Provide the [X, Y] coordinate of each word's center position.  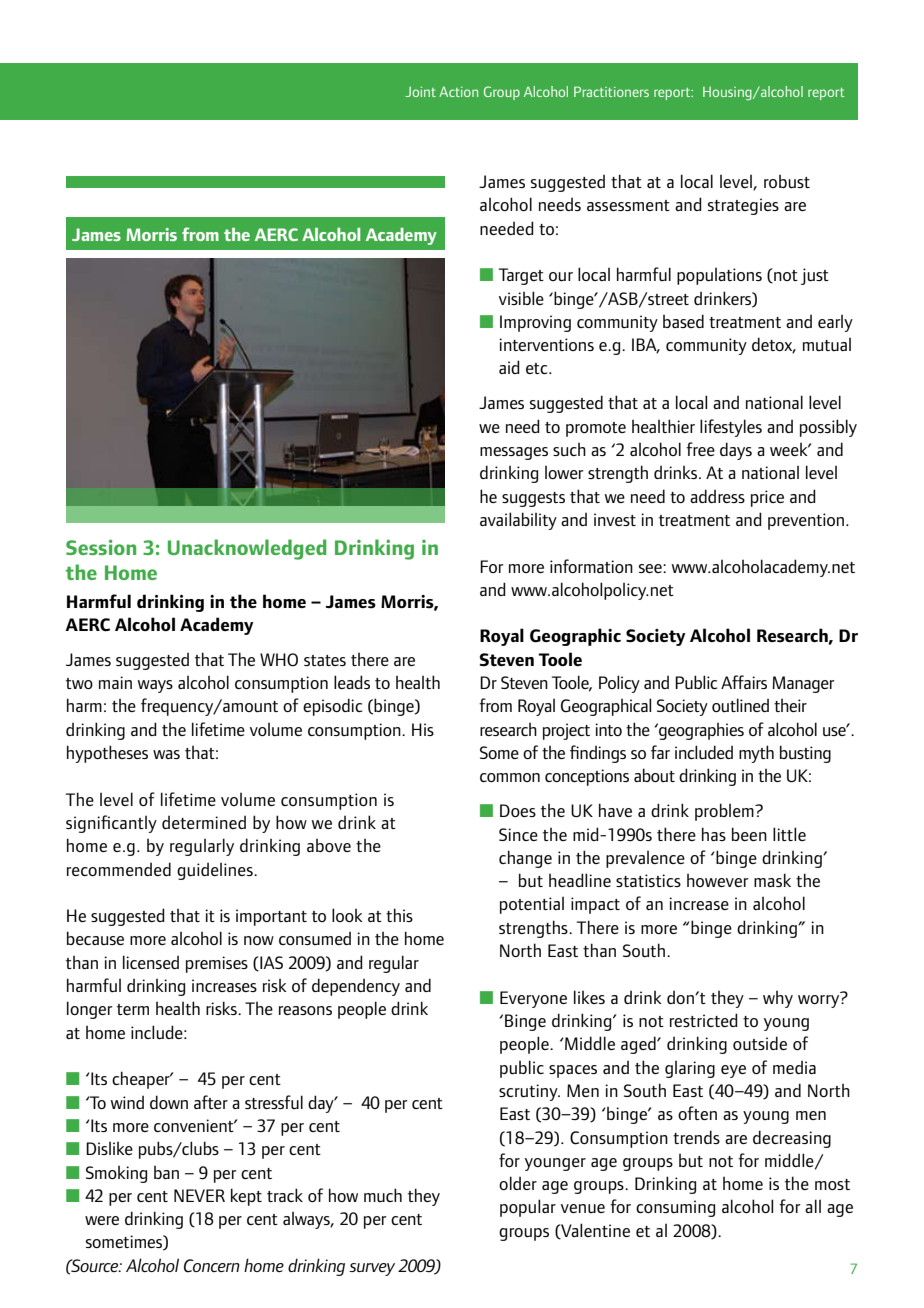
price [767, 498]
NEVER [199, 1195]
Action [458, 91]
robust [787, 181]
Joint [420, 92]
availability [518, 521]
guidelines [216, 871]
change [525, 859]
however [718, 880]
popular [528, 1208]
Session [101, 547]
